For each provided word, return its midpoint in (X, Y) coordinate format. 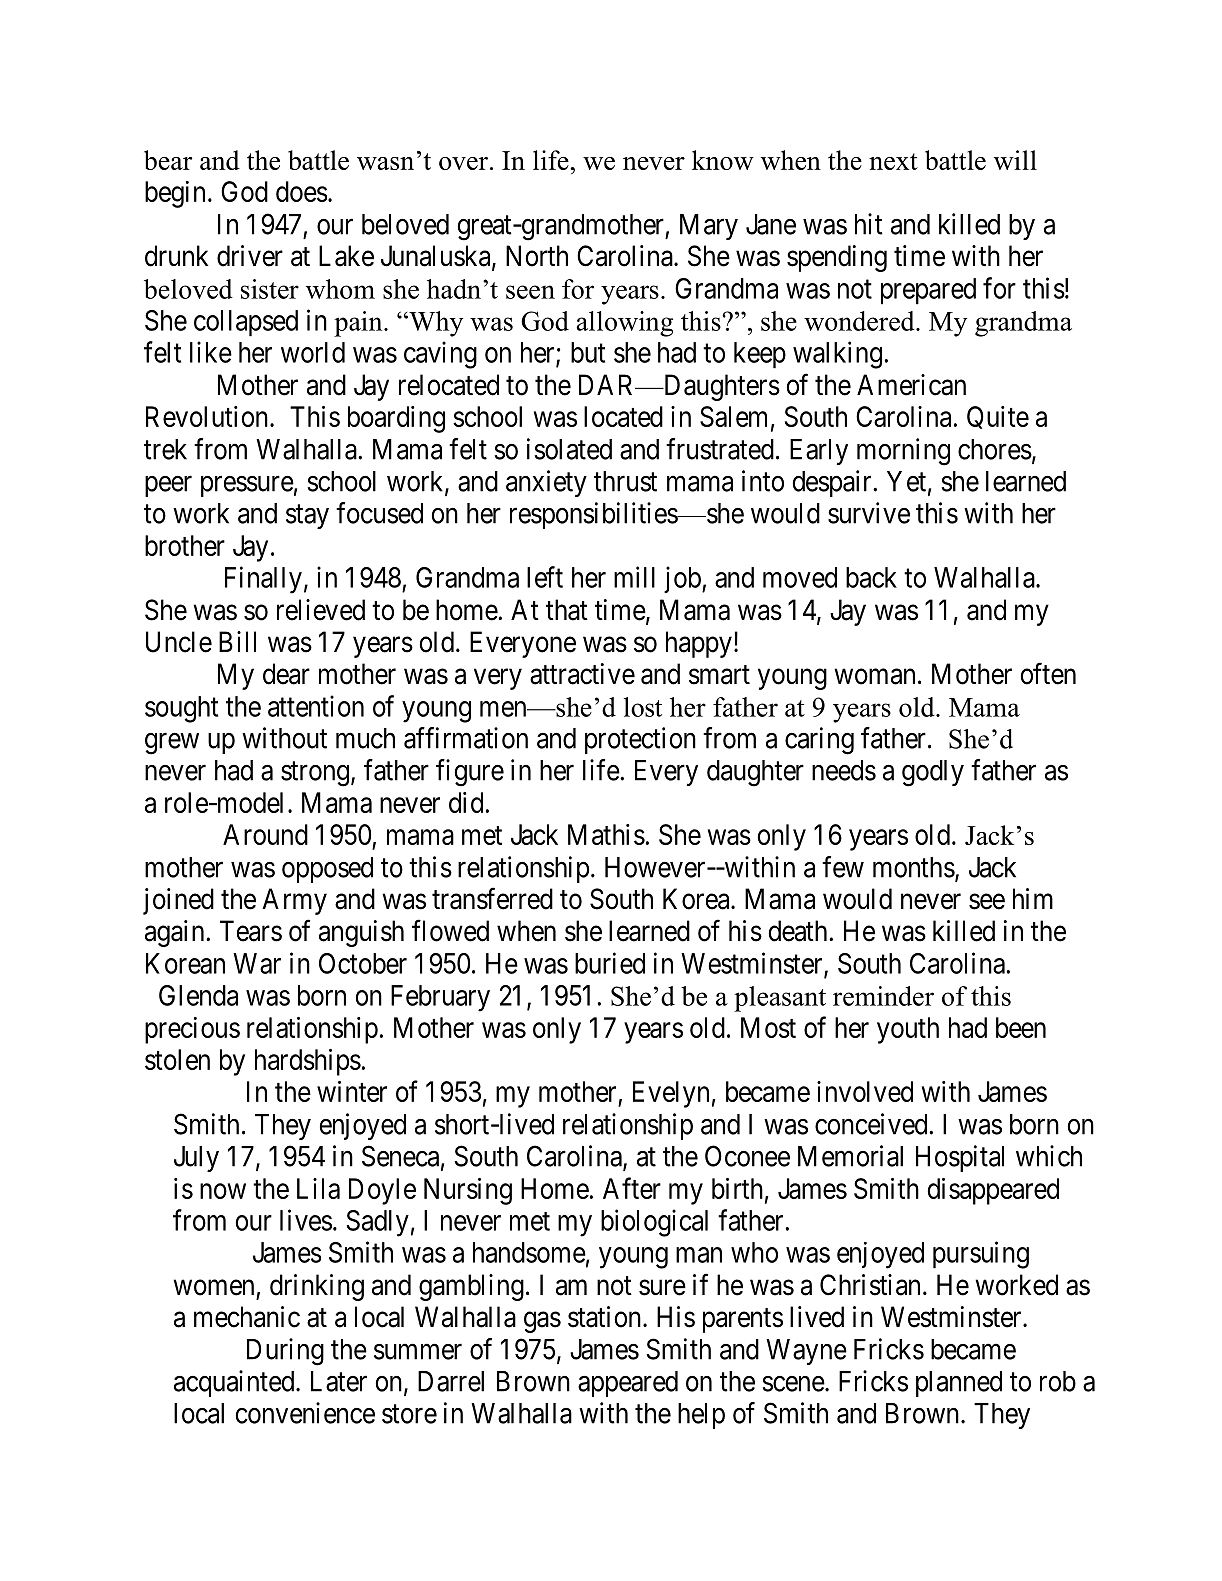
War (257, 963)
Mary (709, 227)
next (893, 161)
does (301, 191)
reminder (883, 996)
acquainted (235, 1383)
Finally (263, 580)
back (871, 577)
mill (634, 577)
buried (610, 963)
